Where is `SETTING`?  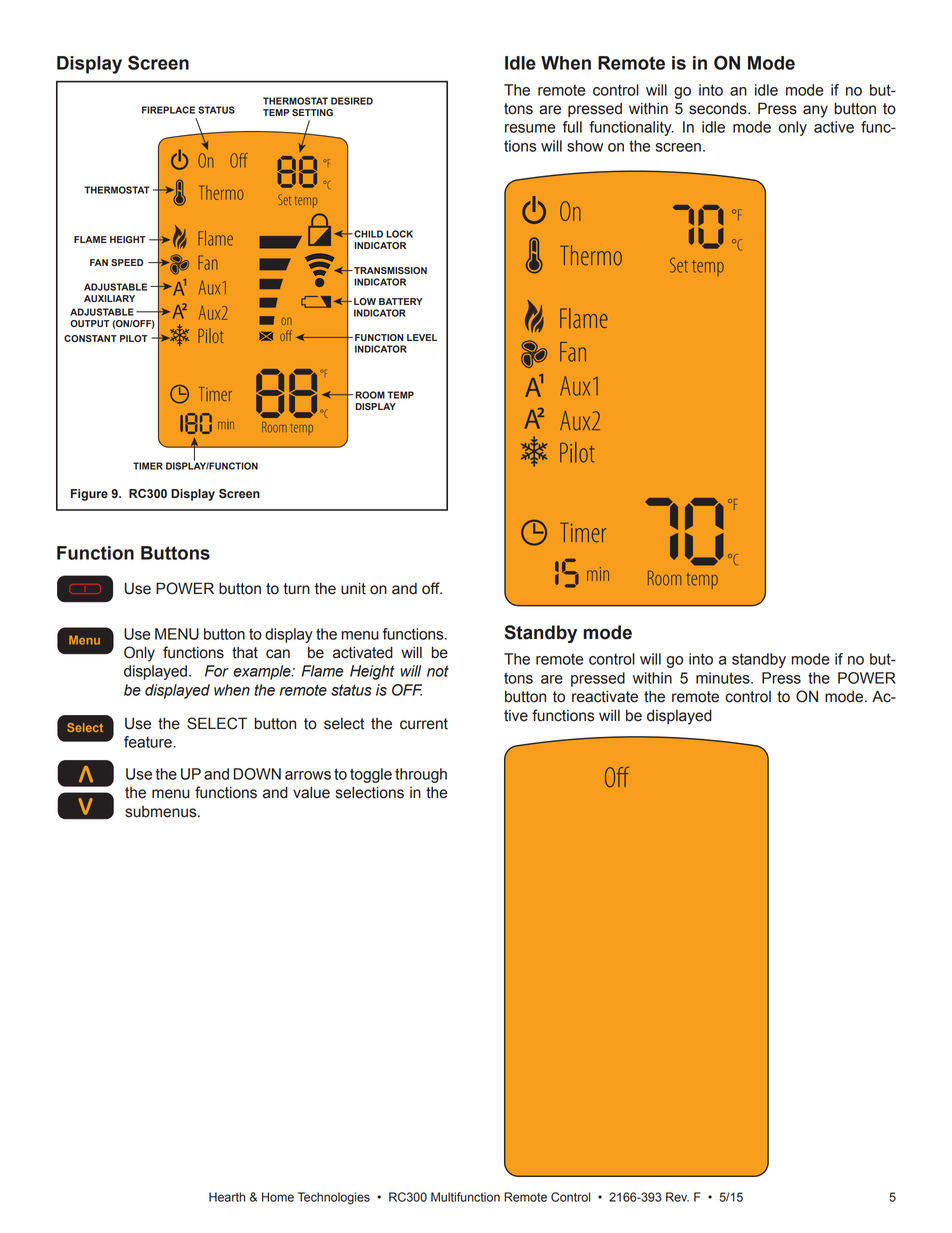 SETTING is located at coordinates (312, 112).
